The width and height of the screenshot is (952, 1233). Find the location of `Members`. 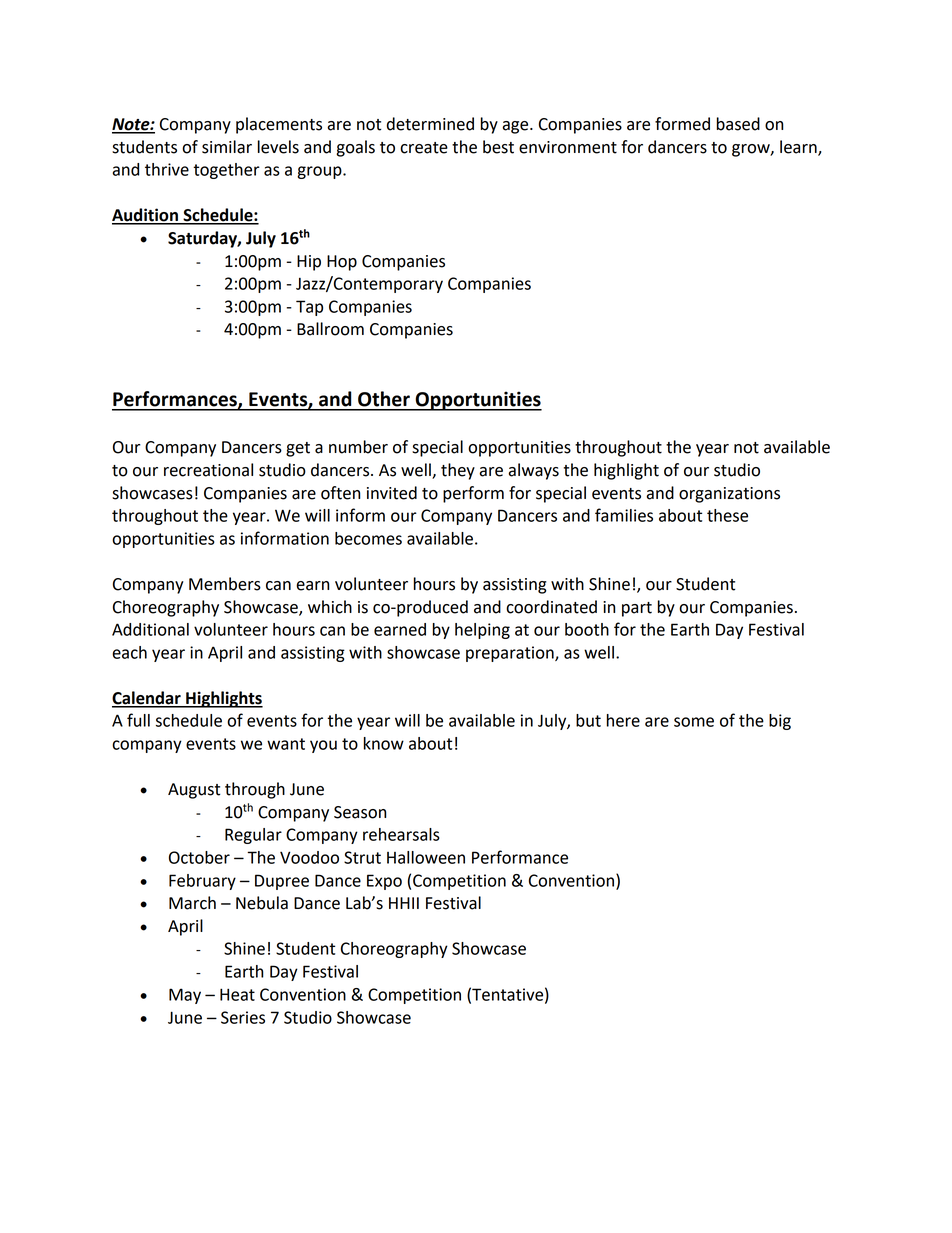

Members is located at coordinates (225, 584).
